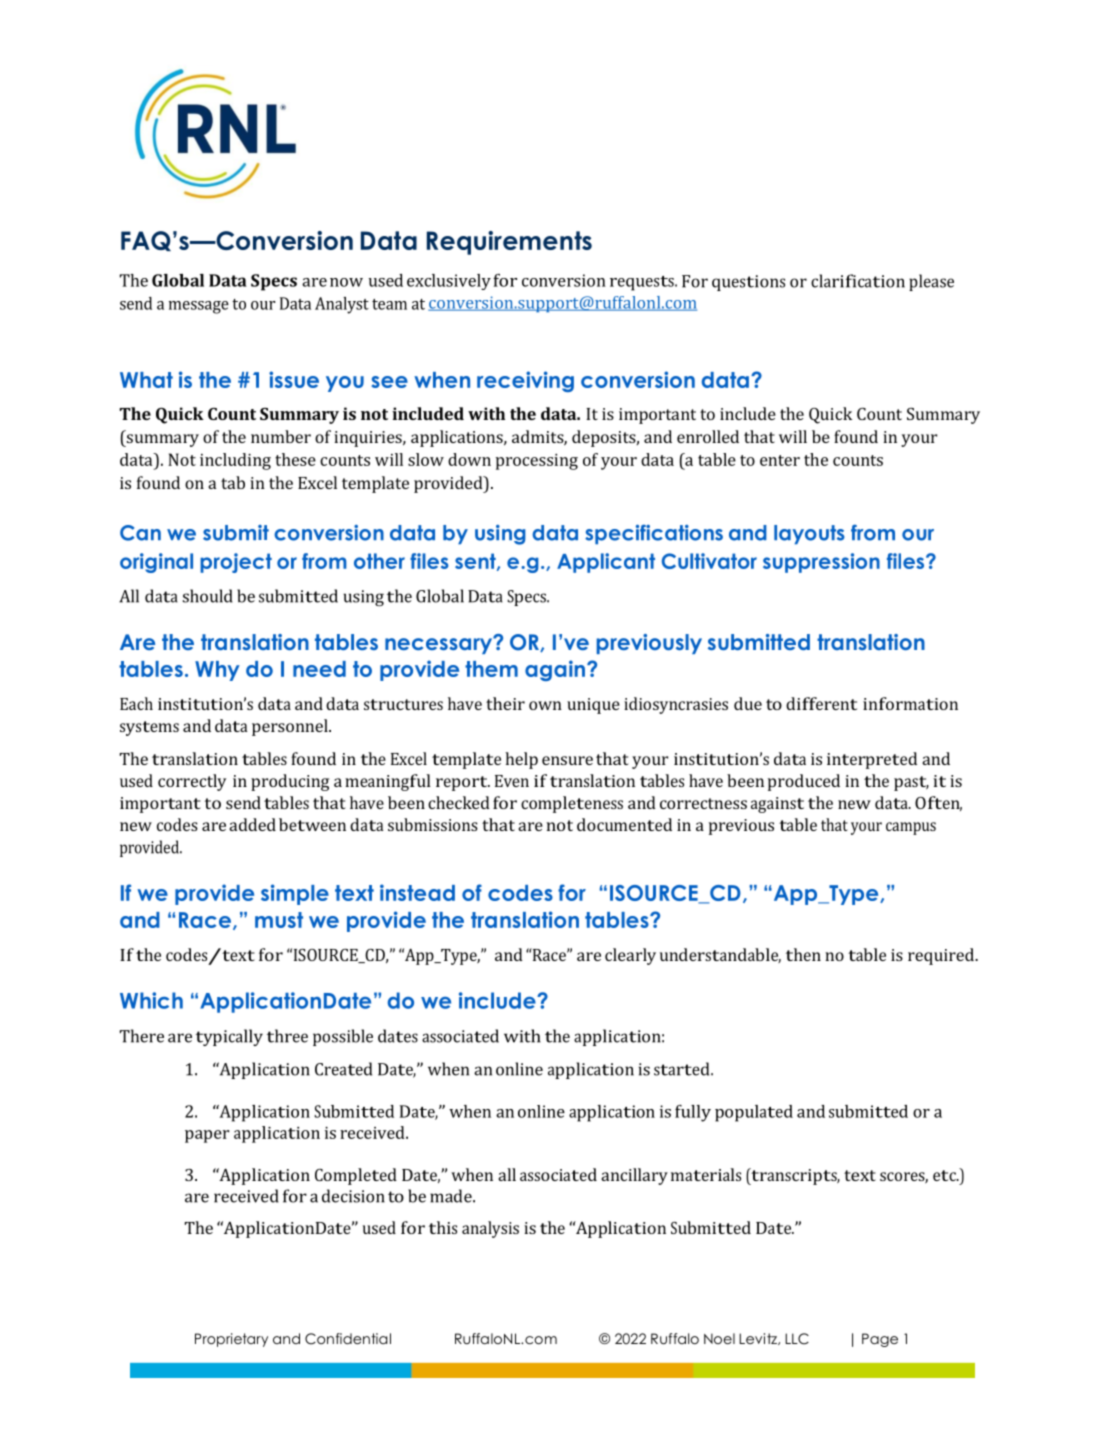 Image resolution: width=1105 pixels, height=1430 pixels. Describe the element at coordinates (231, 1340) in the image. I see `Proprietary` at that location.
